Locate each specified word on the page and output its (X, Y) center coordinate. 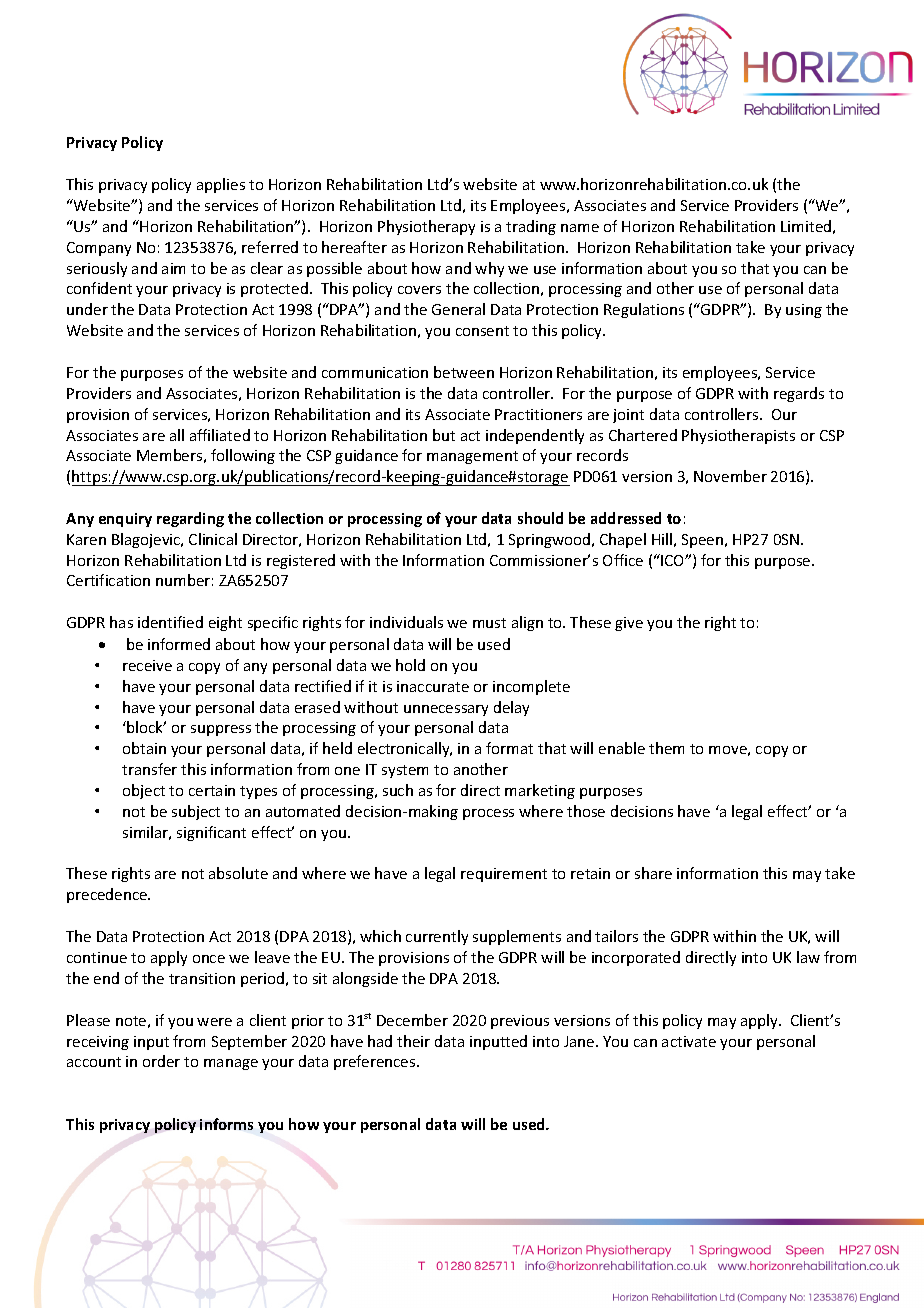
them (666, 748)
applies (221, 185)
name (580, 228)
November (730, 476)
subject (196, 812)
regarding (190, 519)
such (398, 790)
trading (531, 227)
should (540, 518)
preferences (376, 1062)
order (161, 1061)
